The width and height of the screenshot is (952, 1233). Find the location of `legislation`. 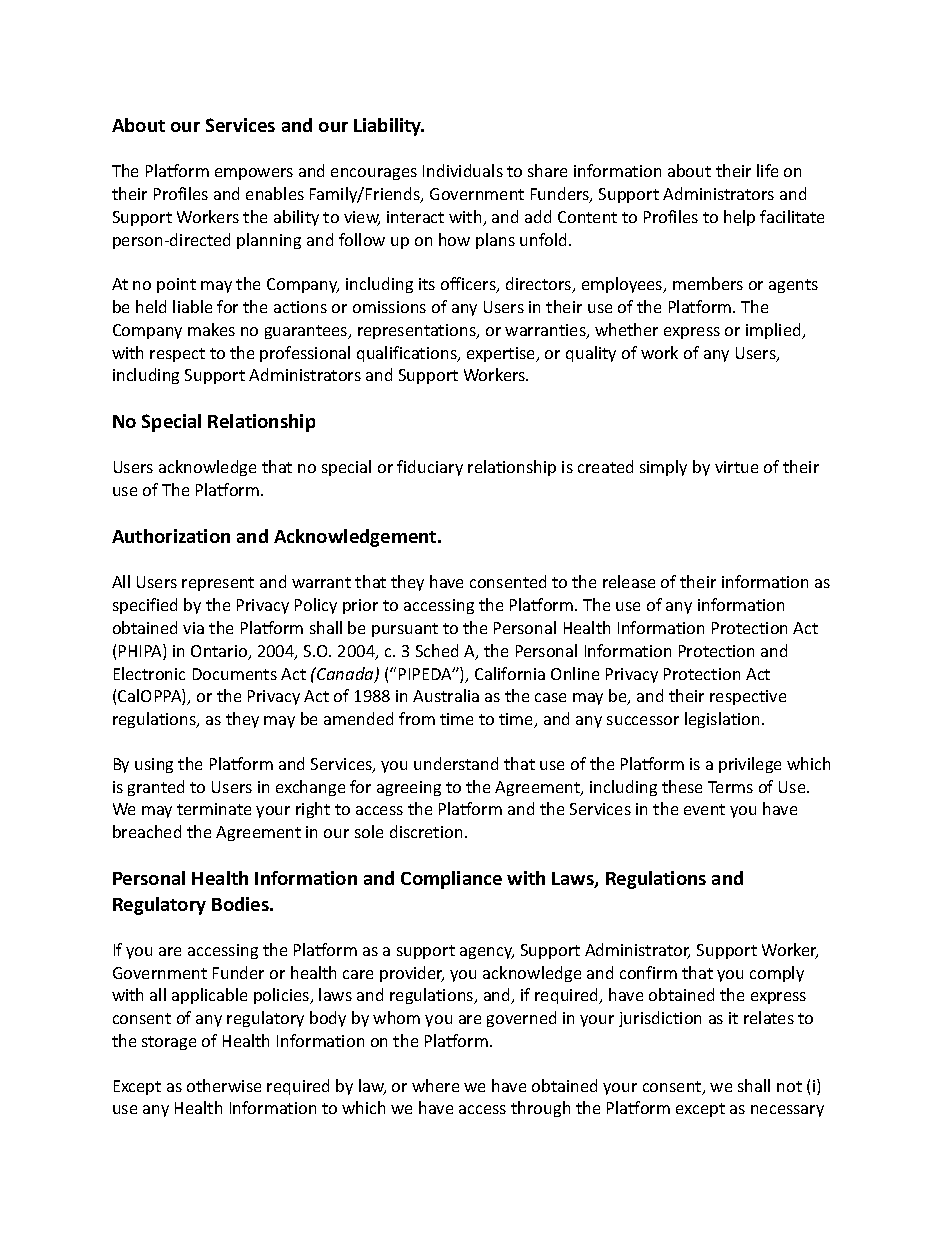

legislation is located at coordinates (724, 720).
